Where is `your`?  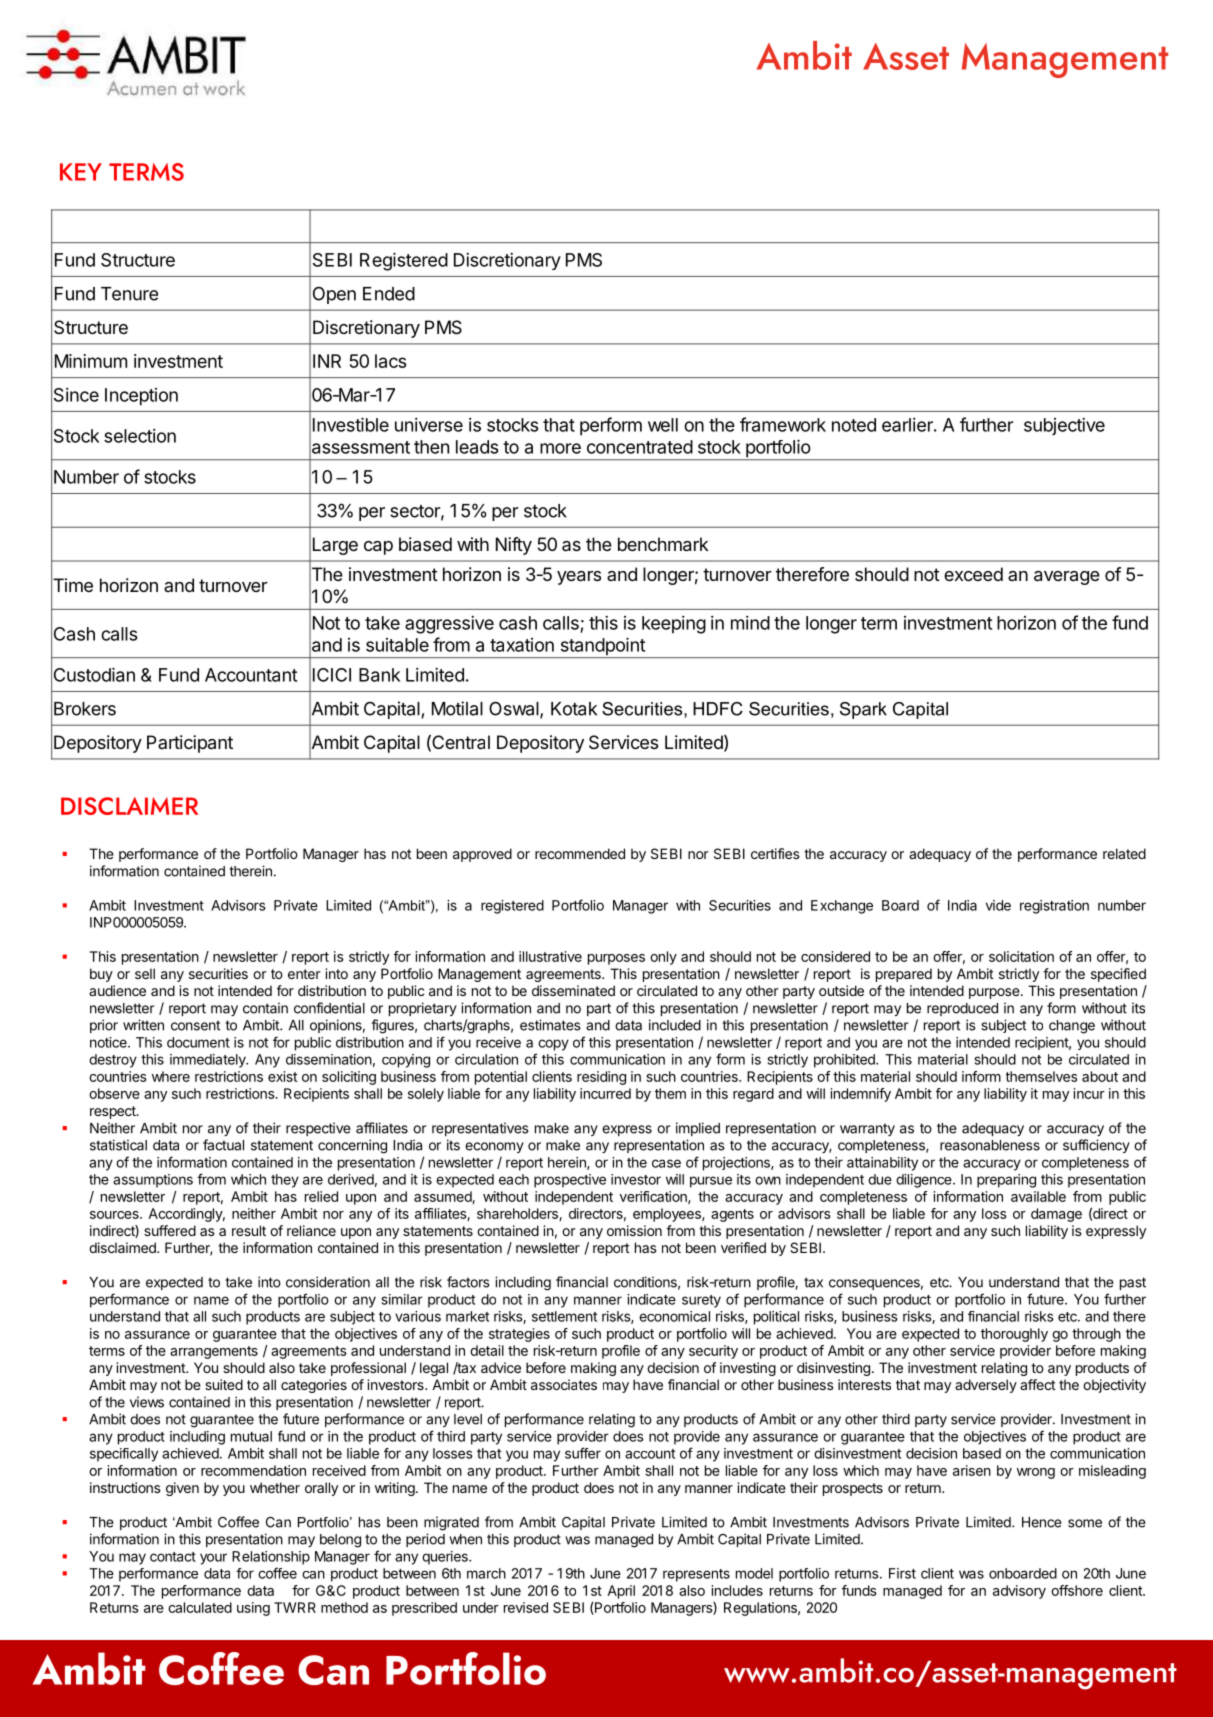 your is located at coordinates (213, 1559).
